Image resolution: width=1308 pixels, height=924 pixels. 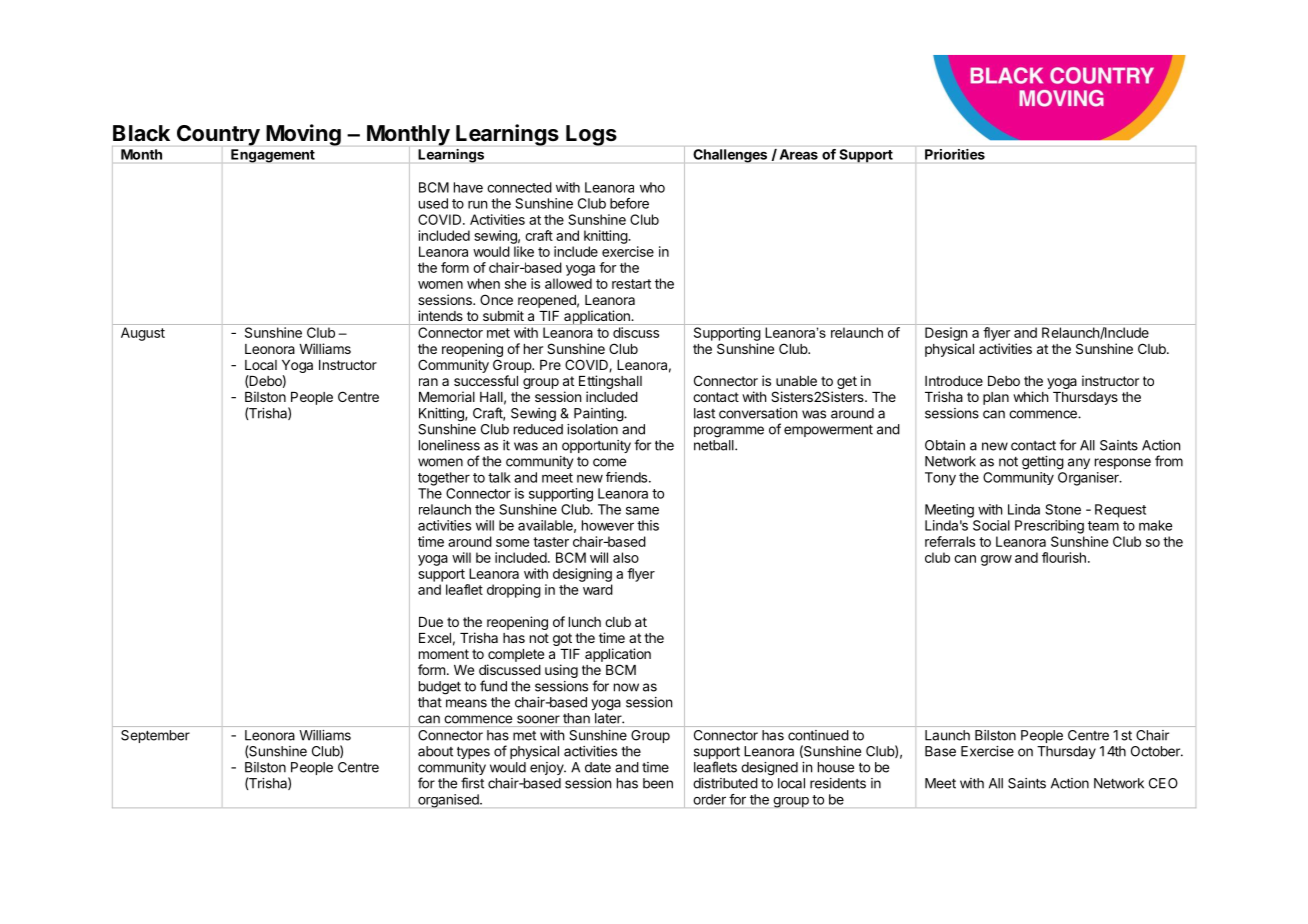 What do you see at coordinates (444, 479) in the document?
I see `together` at bounding box center [444, 479].
